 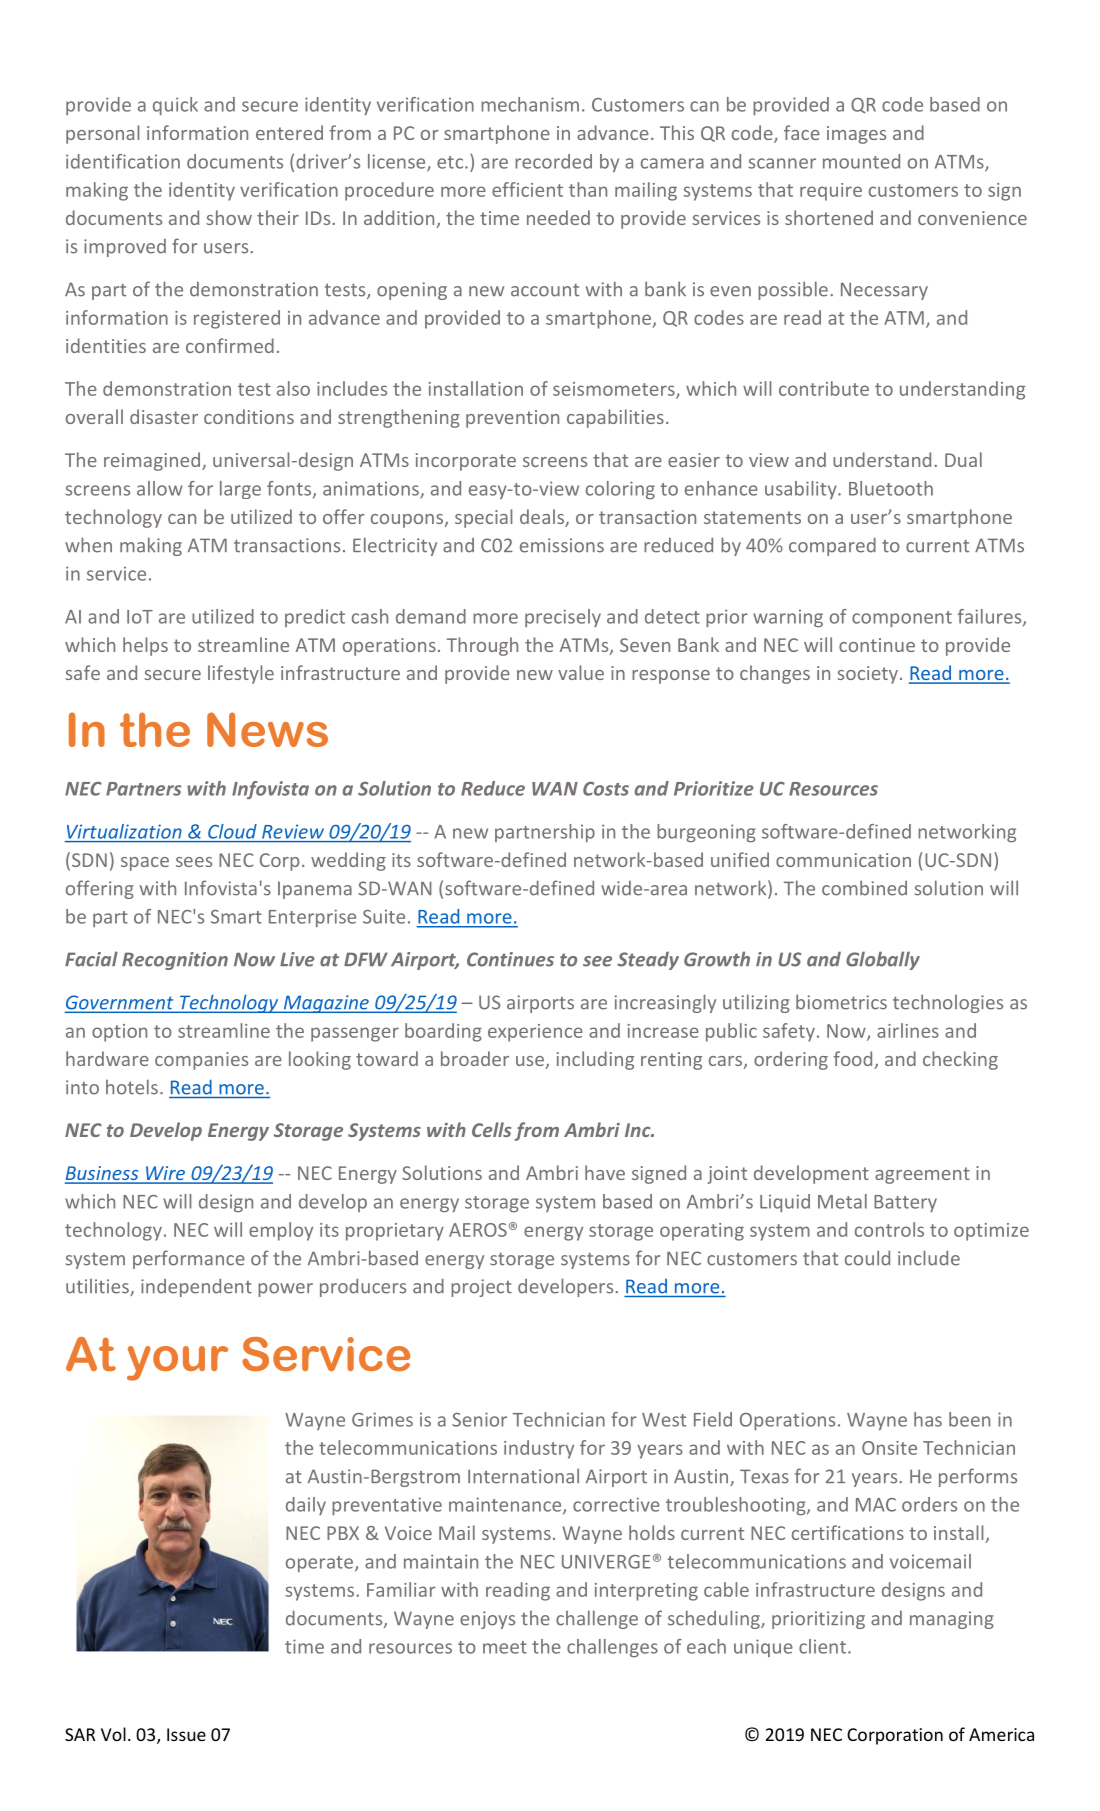 What do you see at coordinates (160, 488) in the page?
I see `allow` at bounding box center [160, 488].
